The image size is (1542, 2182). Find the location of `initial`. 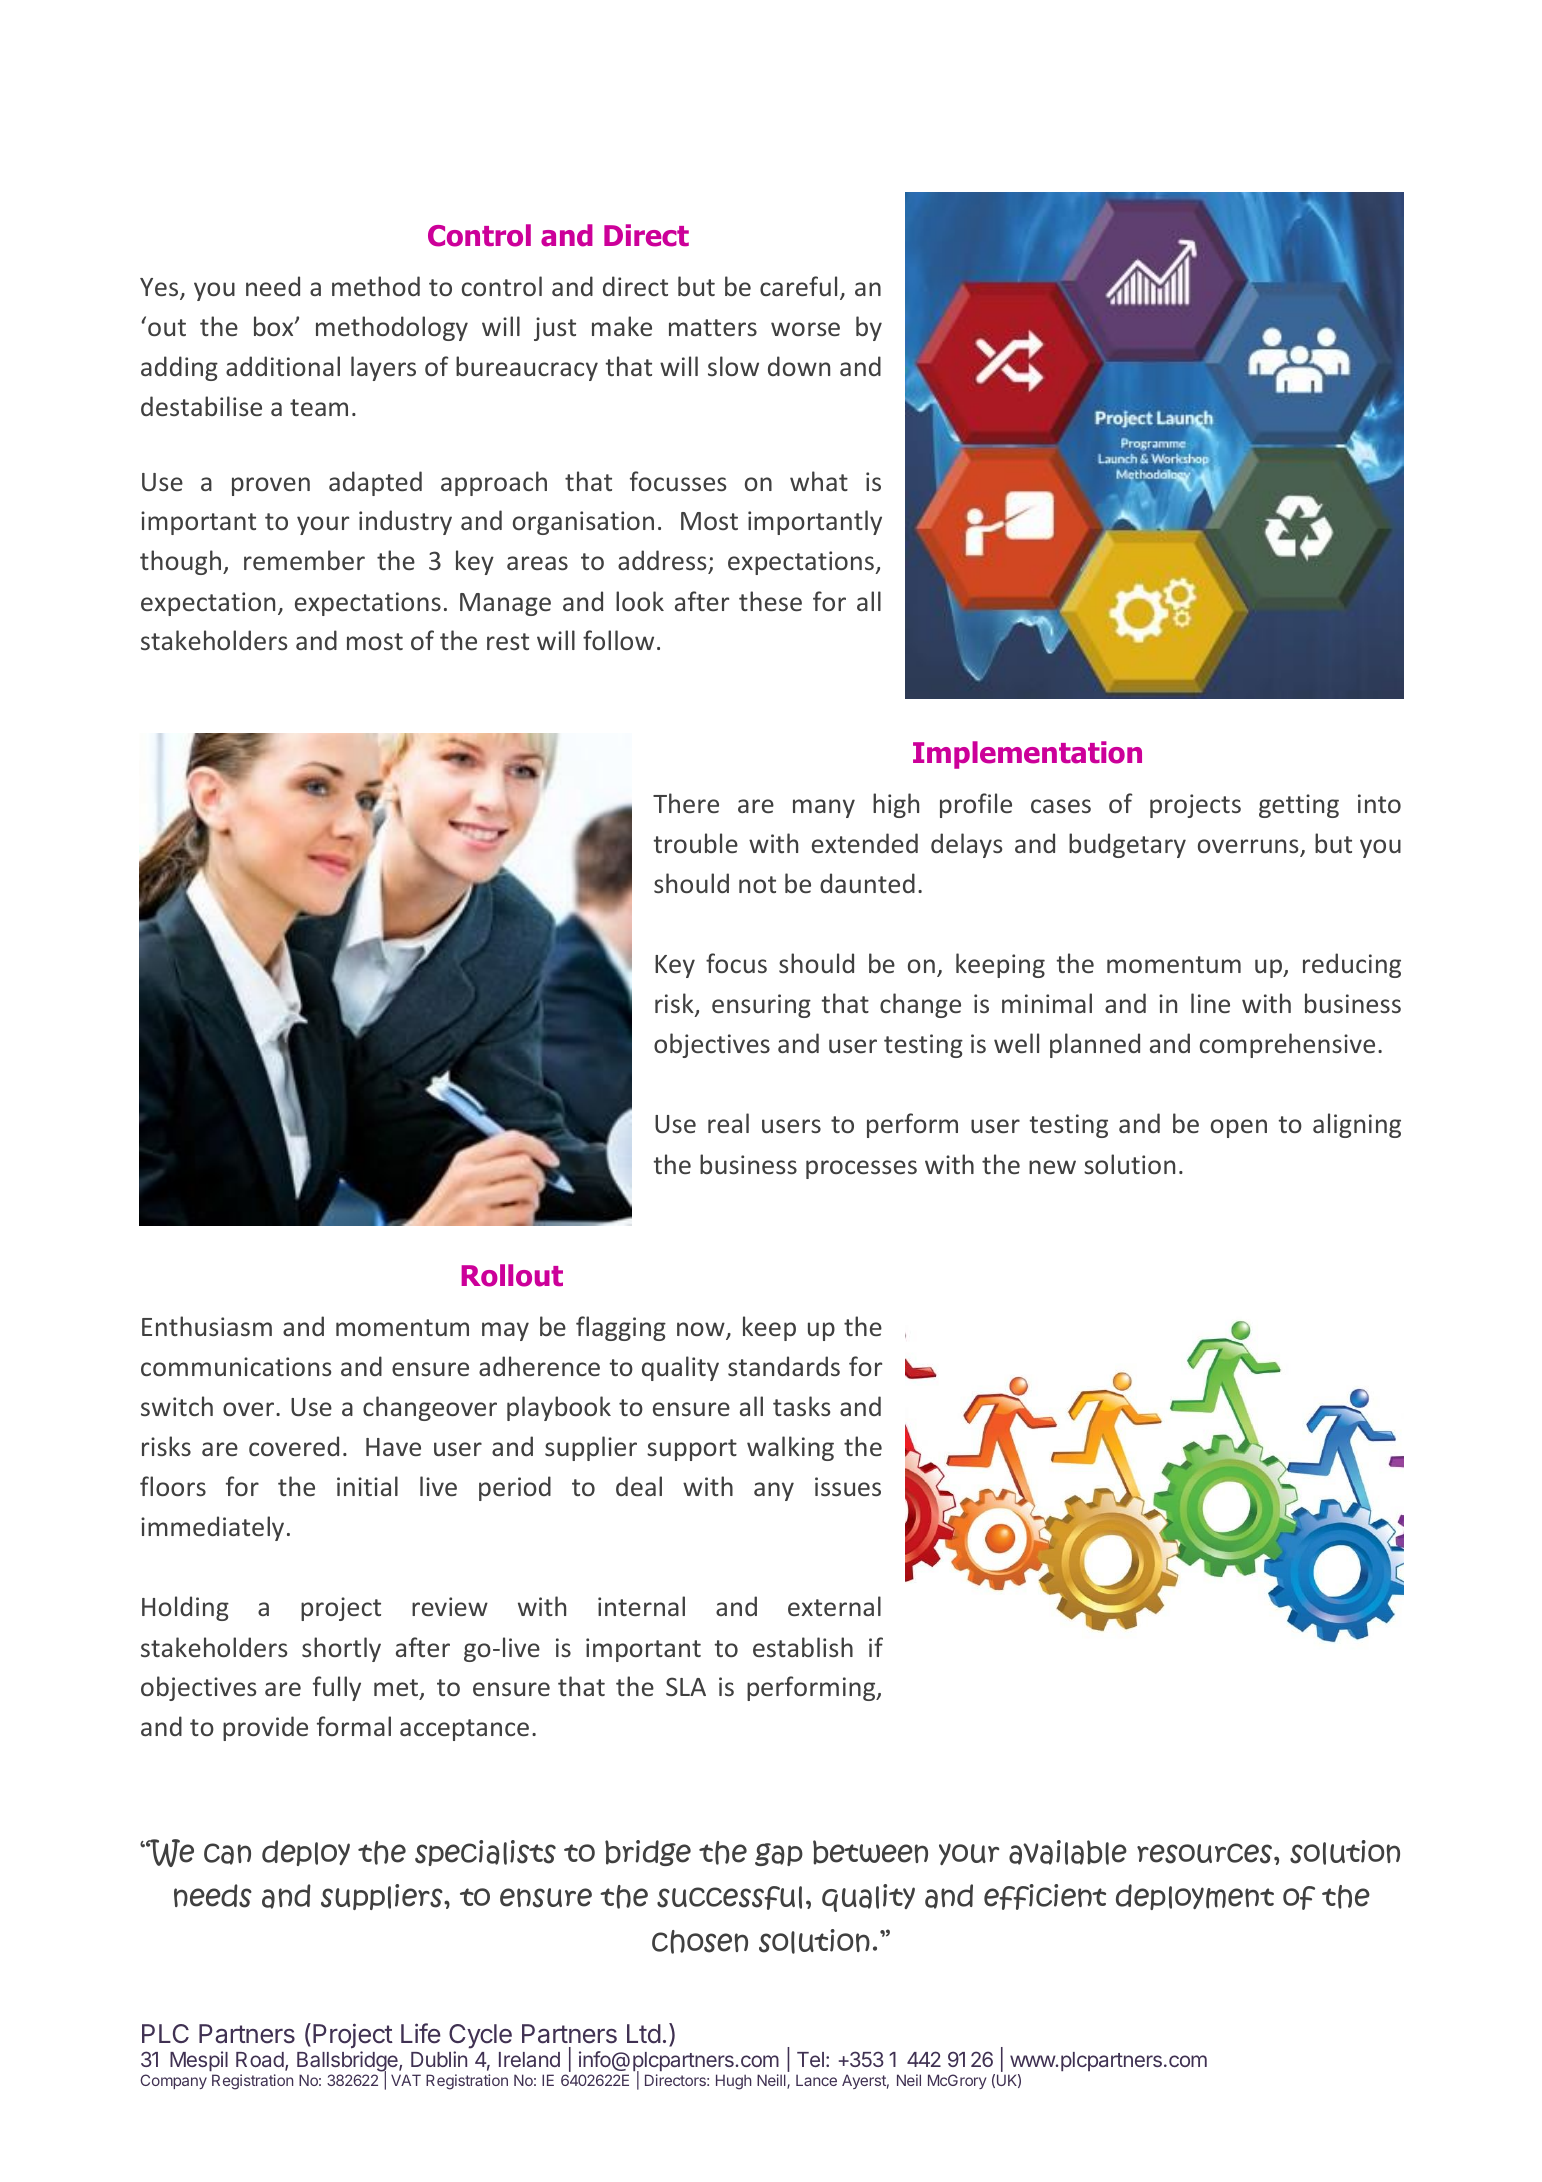

initial is located at coordinates (367, 1486).
